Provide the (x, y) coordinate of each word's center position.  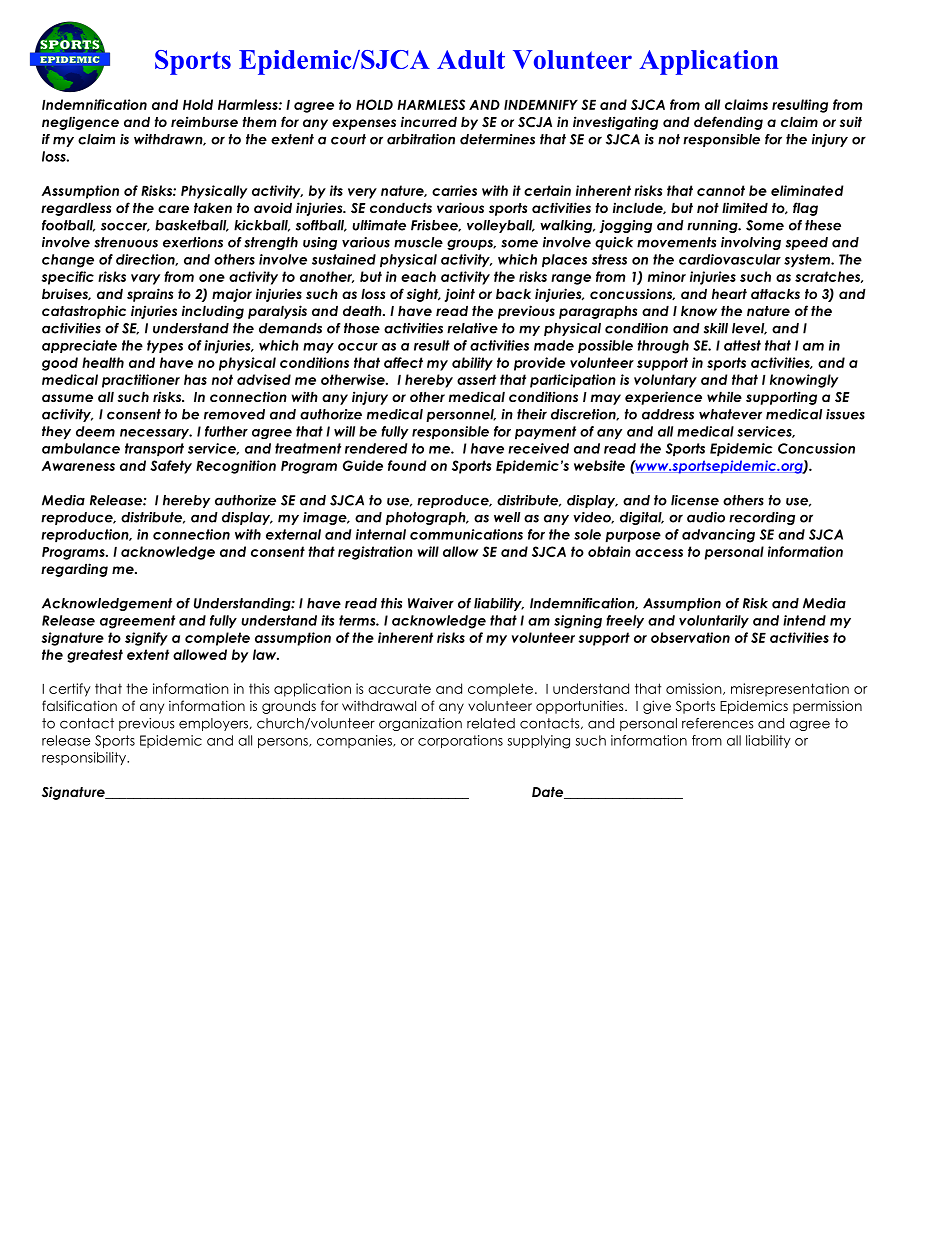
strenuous (126, 242)
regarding (74, 570)
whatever (730, 414)
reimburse (204, 121)
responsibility (85, 758)
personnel (461, 415)
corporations (460, 741)
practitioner (141, 381)
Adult (471, 59)
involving (751, 243)
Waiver (431, 603)
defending (728, 123)
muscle (418, 242)
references (718, 723)
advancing (718, 536)
